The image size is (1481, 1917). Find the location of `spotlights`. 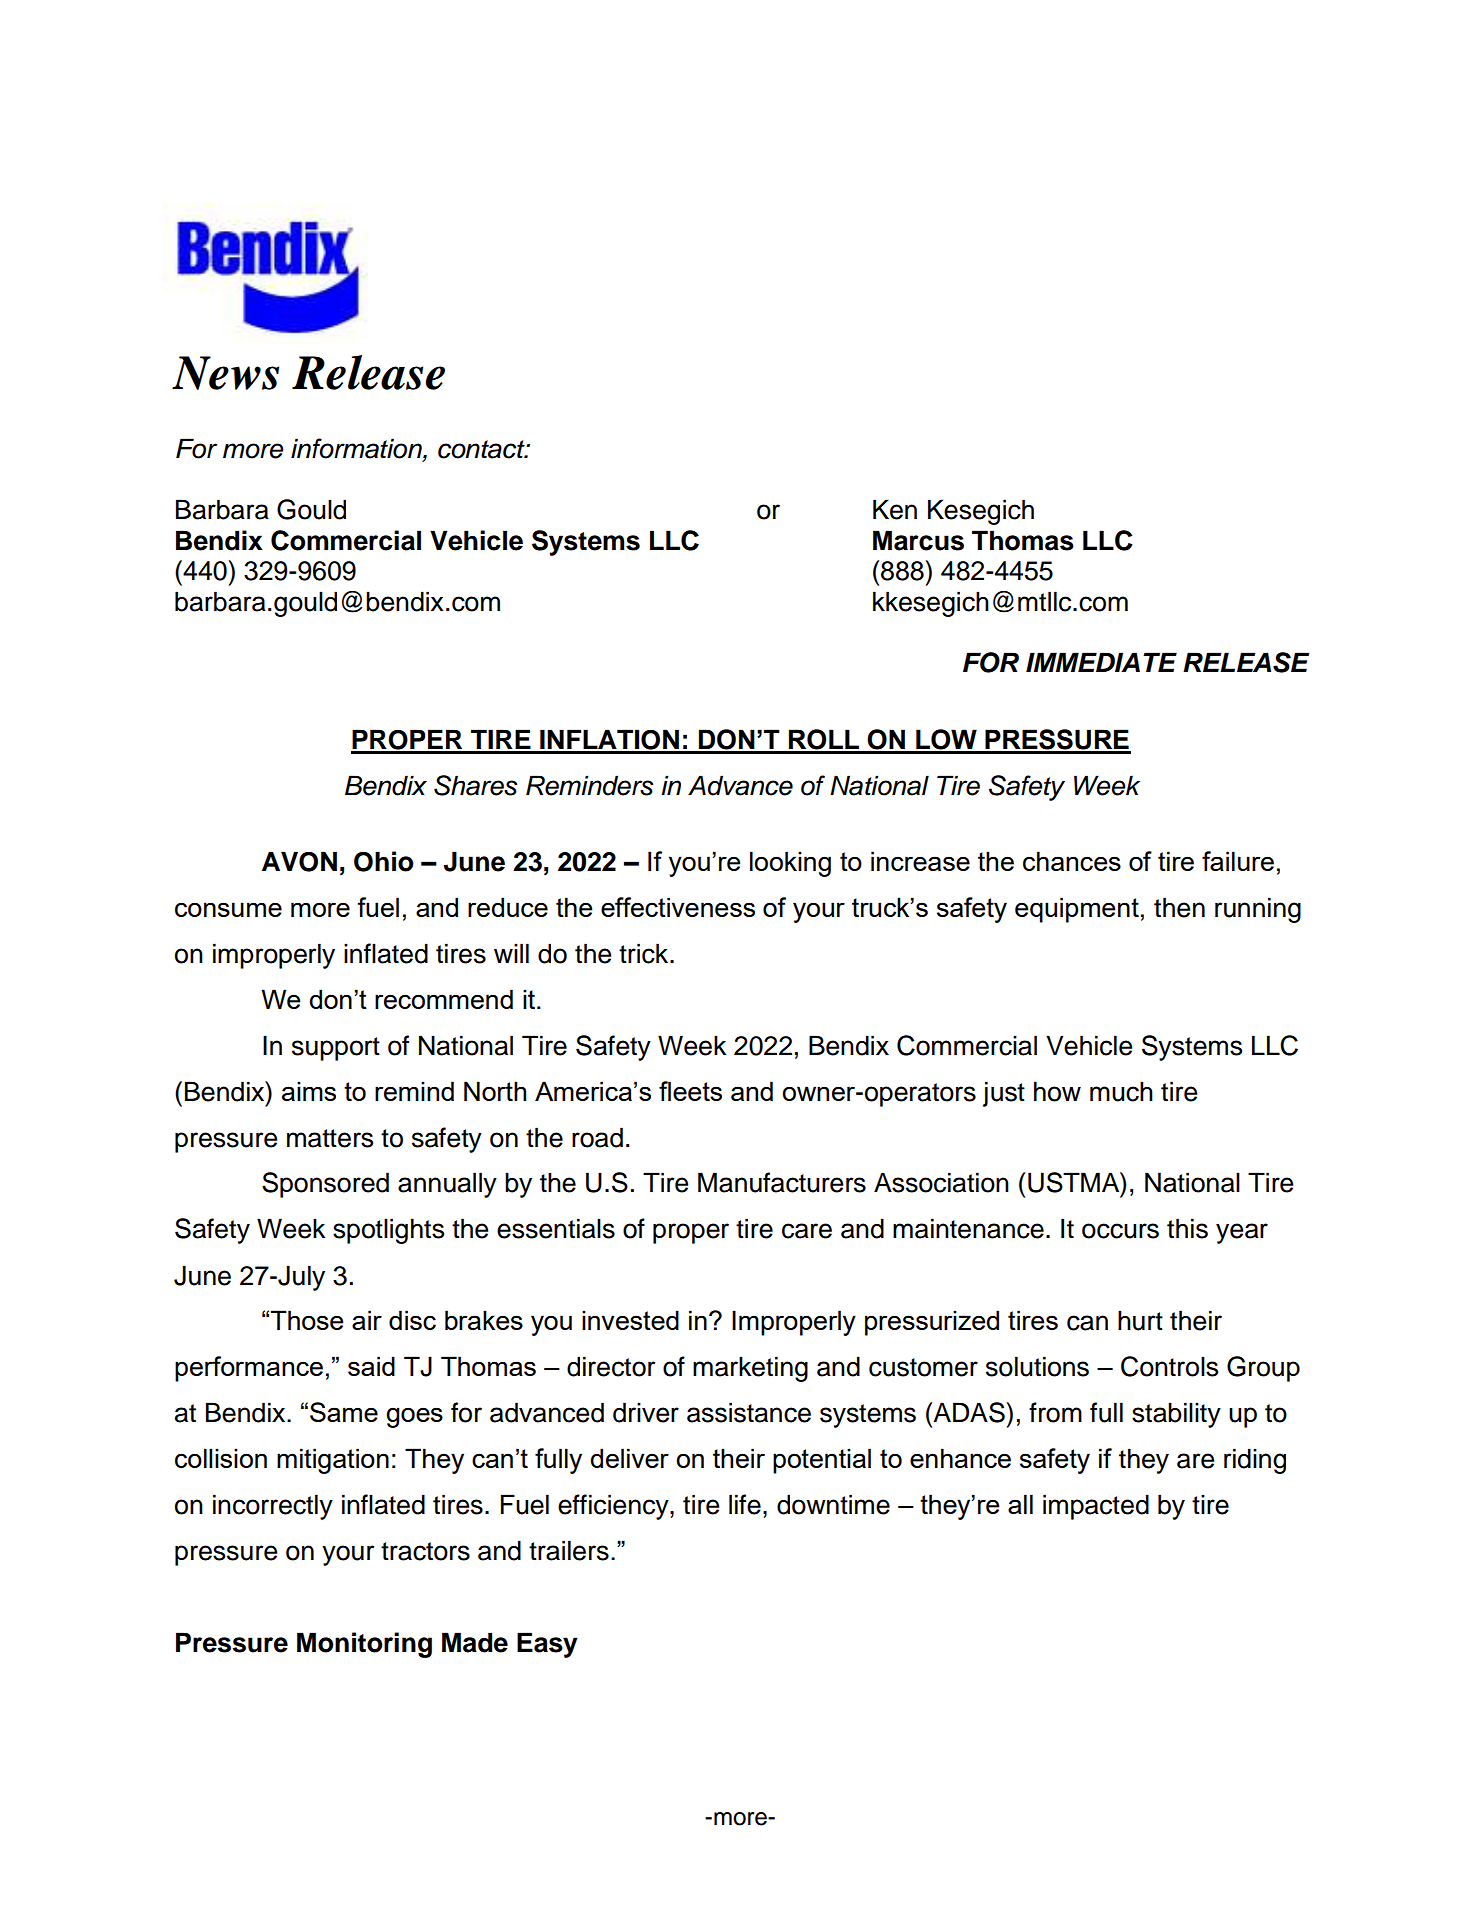

spotlights is located at coordinates (388, 1231).
